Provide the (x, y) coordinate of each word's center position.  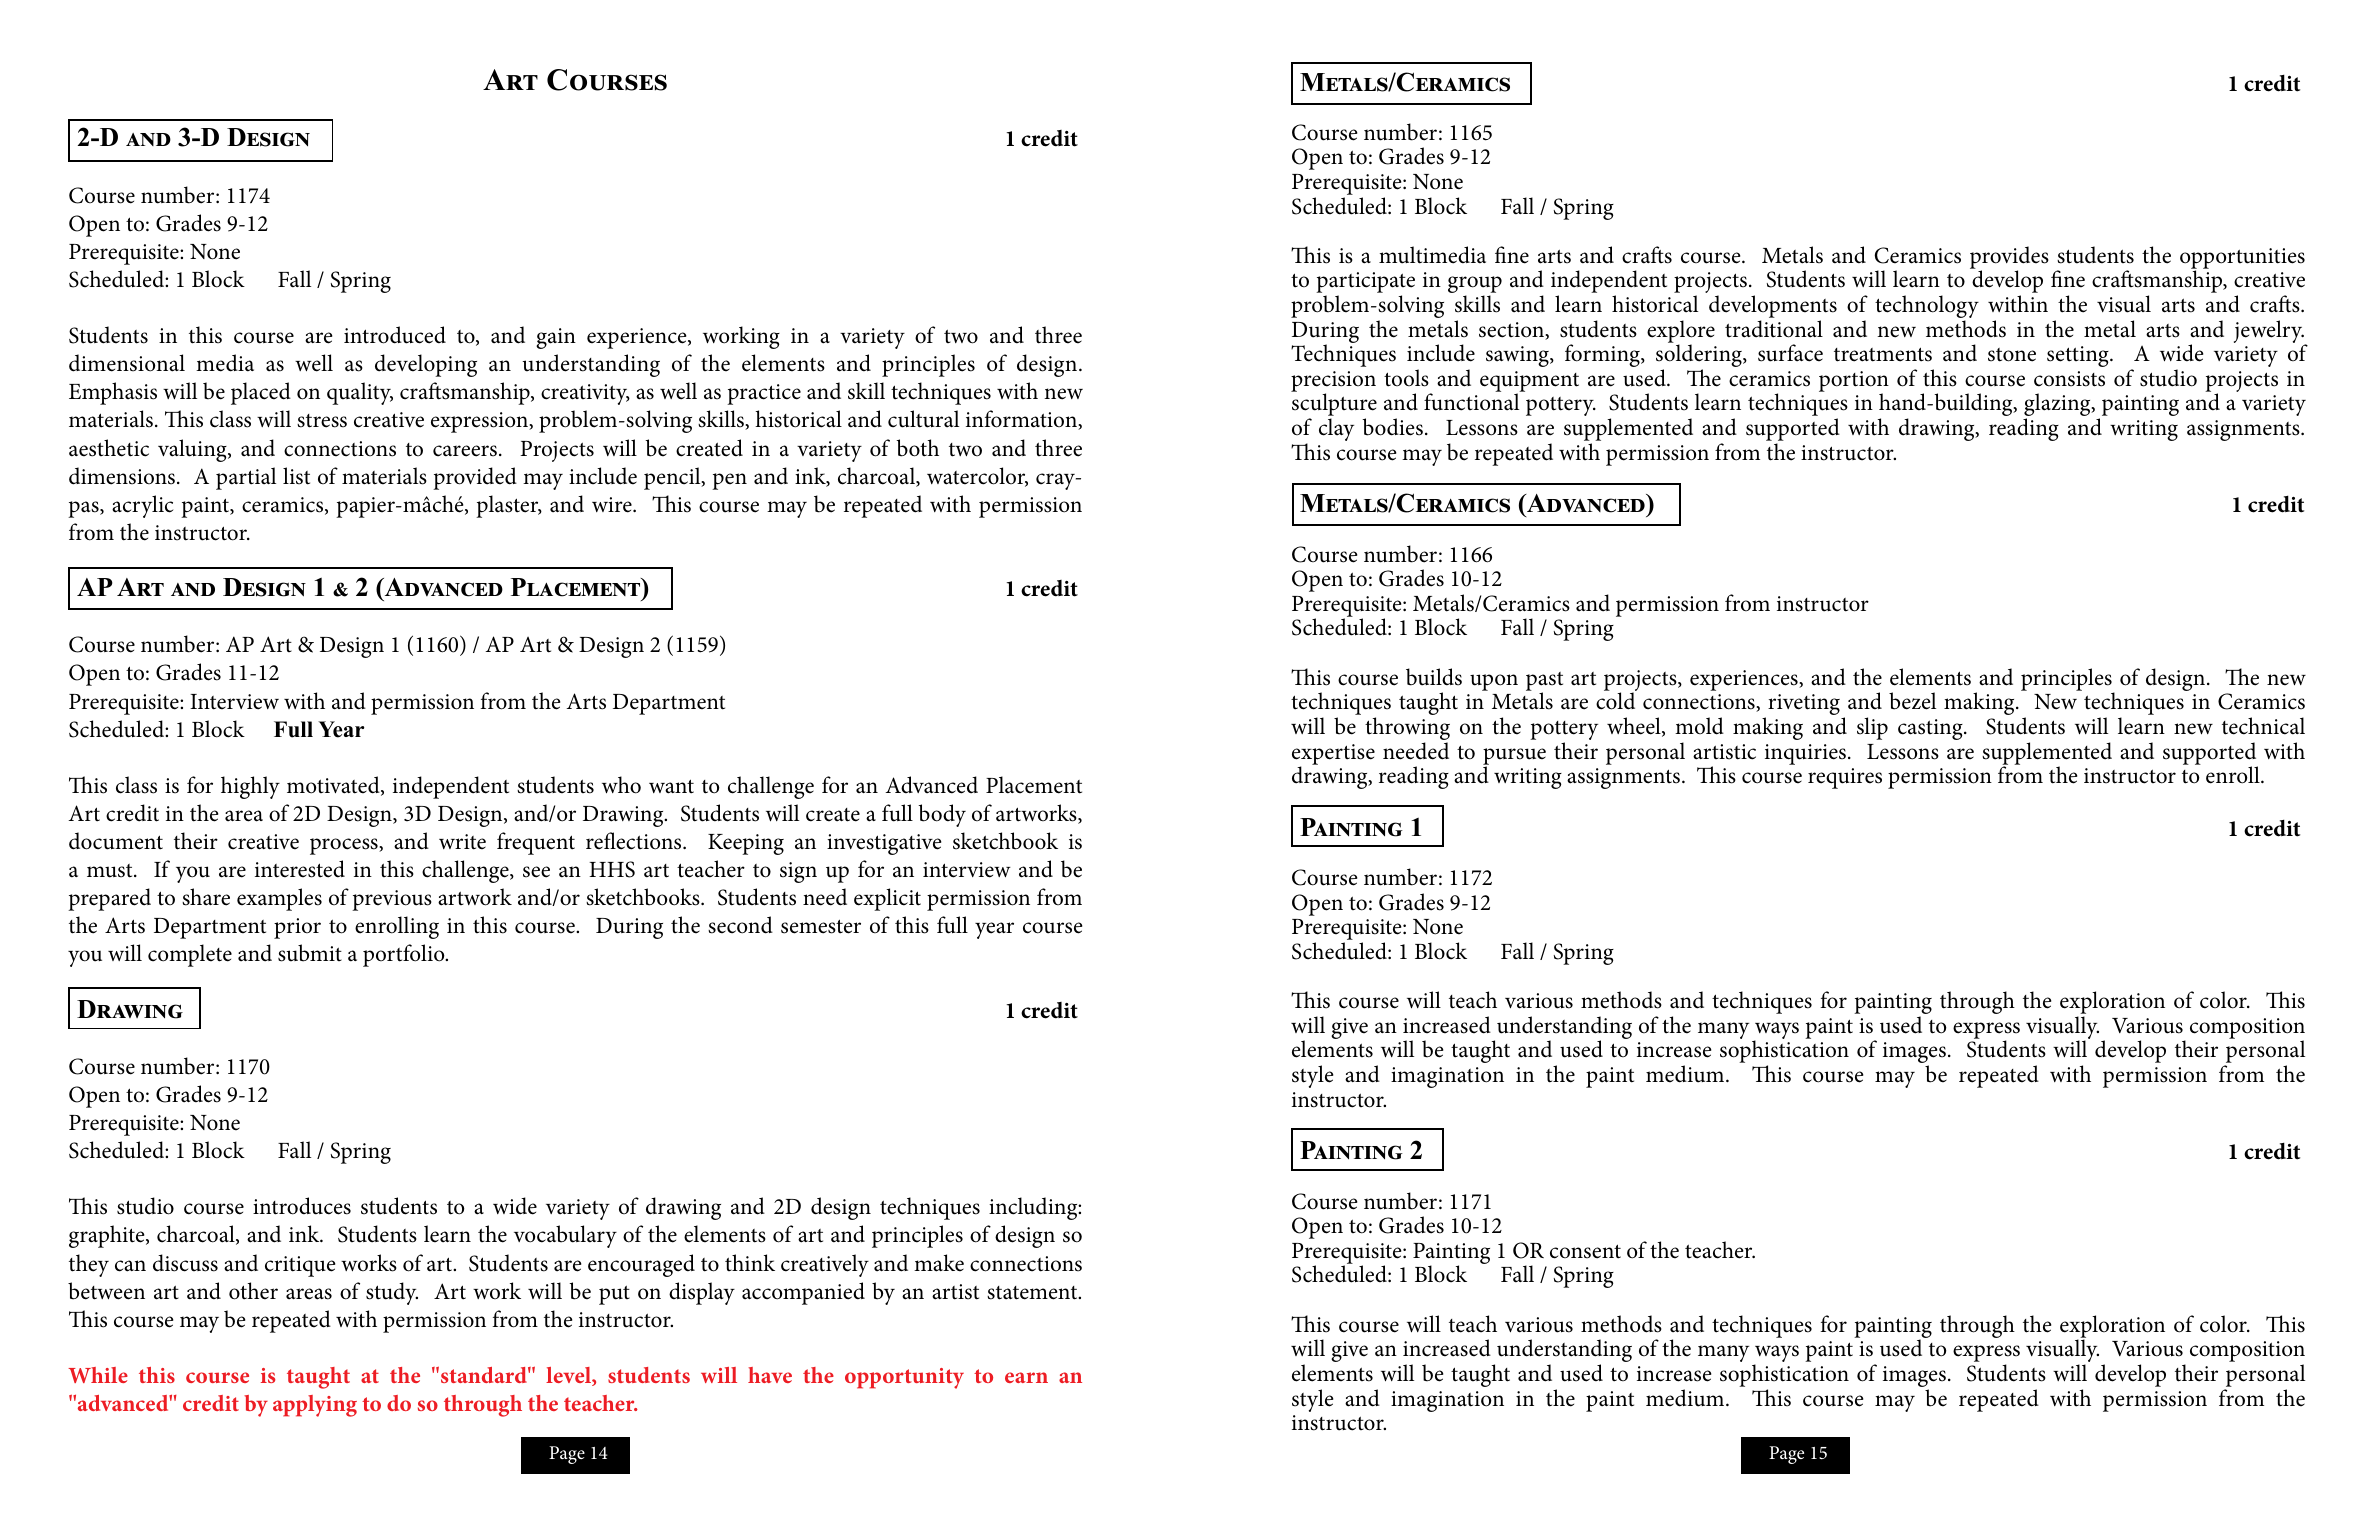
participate (1365, 284)
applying (315, 1406)
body (942, 815)
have (770, 1375)
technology (1927, 308)
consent (1585, 1251)
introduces (302, 1206)
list (296, 476)
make (939, 1263)
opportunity (904, 1378)
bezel (1912, 701)
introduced (395, 335)
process (345, 846)
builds (1434, 677)
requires (1845, 778)
